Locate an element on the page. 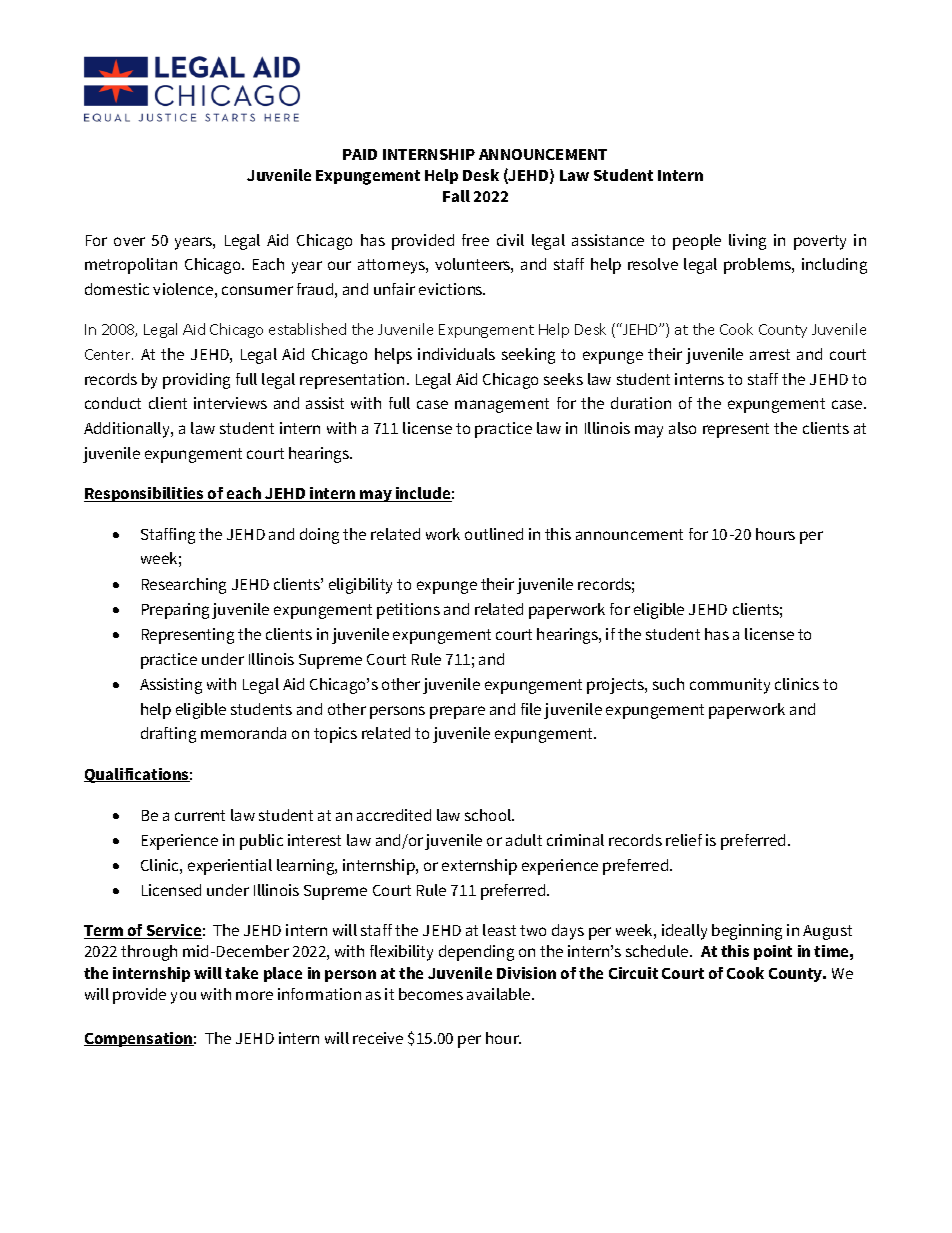 This image has width=952, height=1233. living is located at coordinates (747, 242).
